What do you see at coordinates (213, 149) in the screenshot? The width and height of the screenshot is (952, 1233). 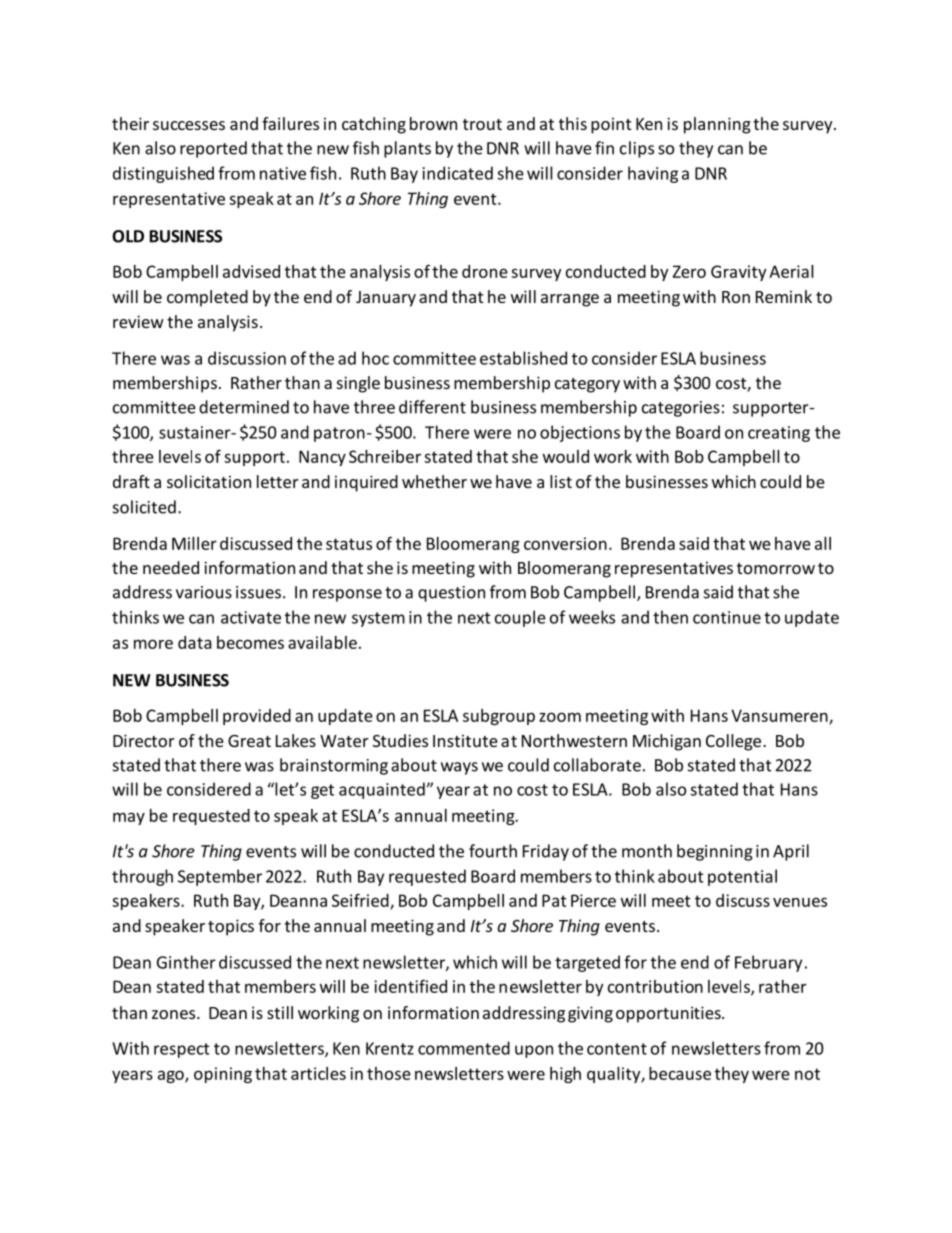 I see `reported` at bounding box center [213, 149].
